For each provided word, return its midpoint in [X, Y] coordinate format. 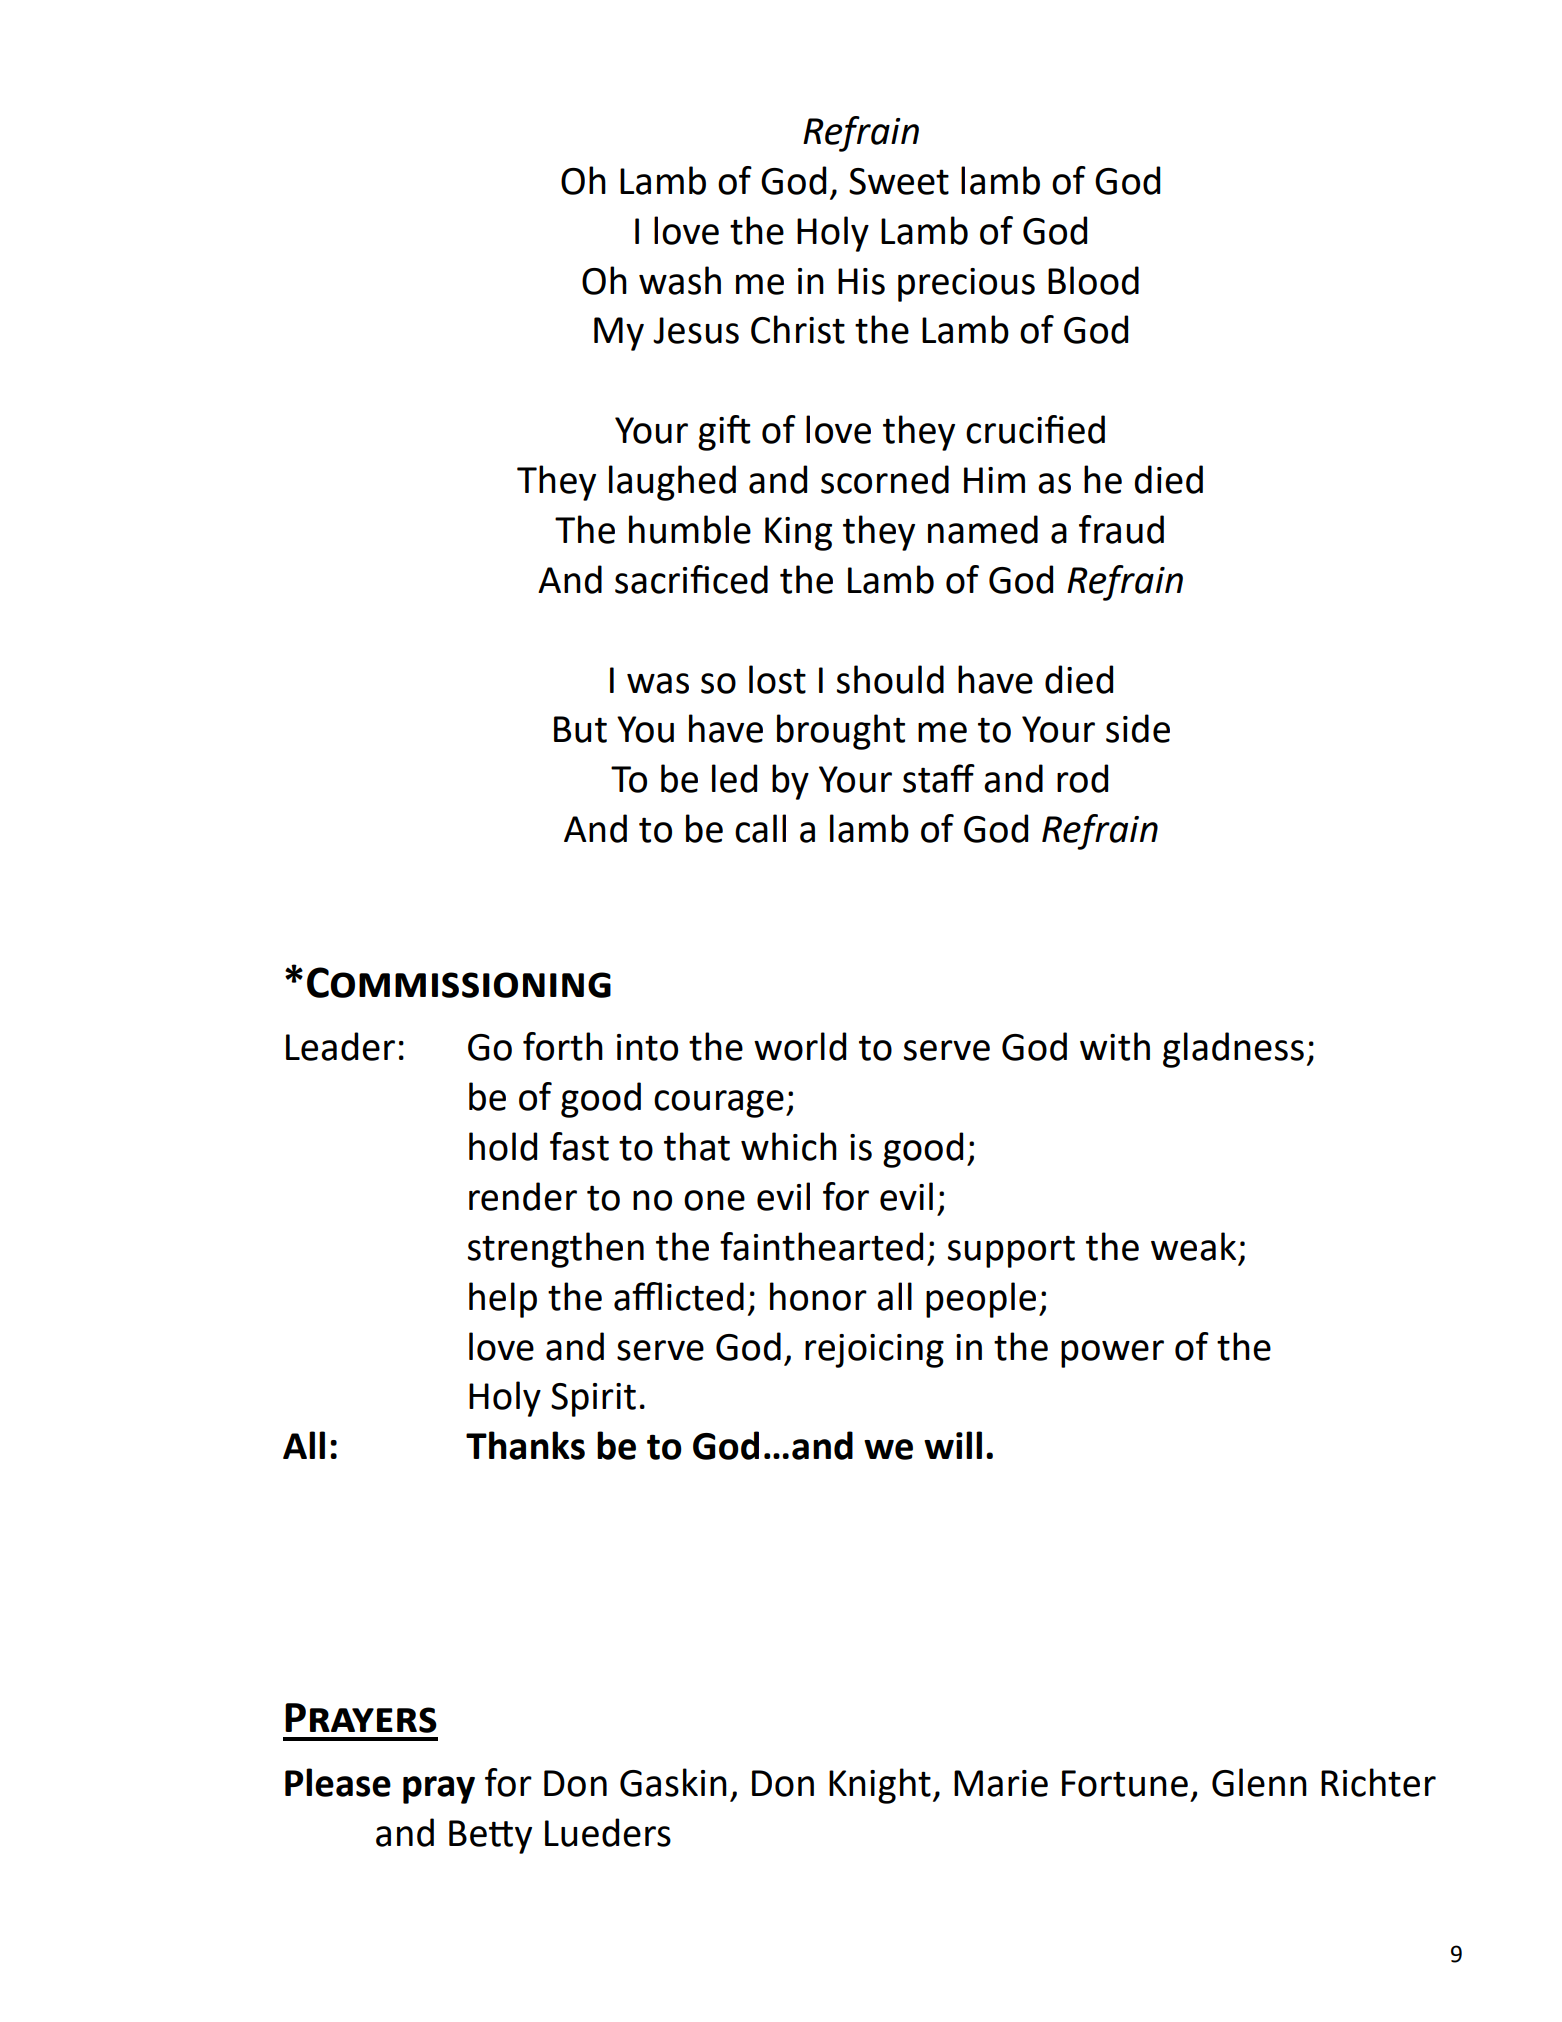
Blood [1093, 280]
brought [841, 732]
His [861, 281]
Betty [490, 1837]
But [580, 729]
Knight [880, 1786]
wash [680, 280]
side [1138, 728]
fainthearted [821, 1246]
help [503, 1300]
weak [1193, 1246]
